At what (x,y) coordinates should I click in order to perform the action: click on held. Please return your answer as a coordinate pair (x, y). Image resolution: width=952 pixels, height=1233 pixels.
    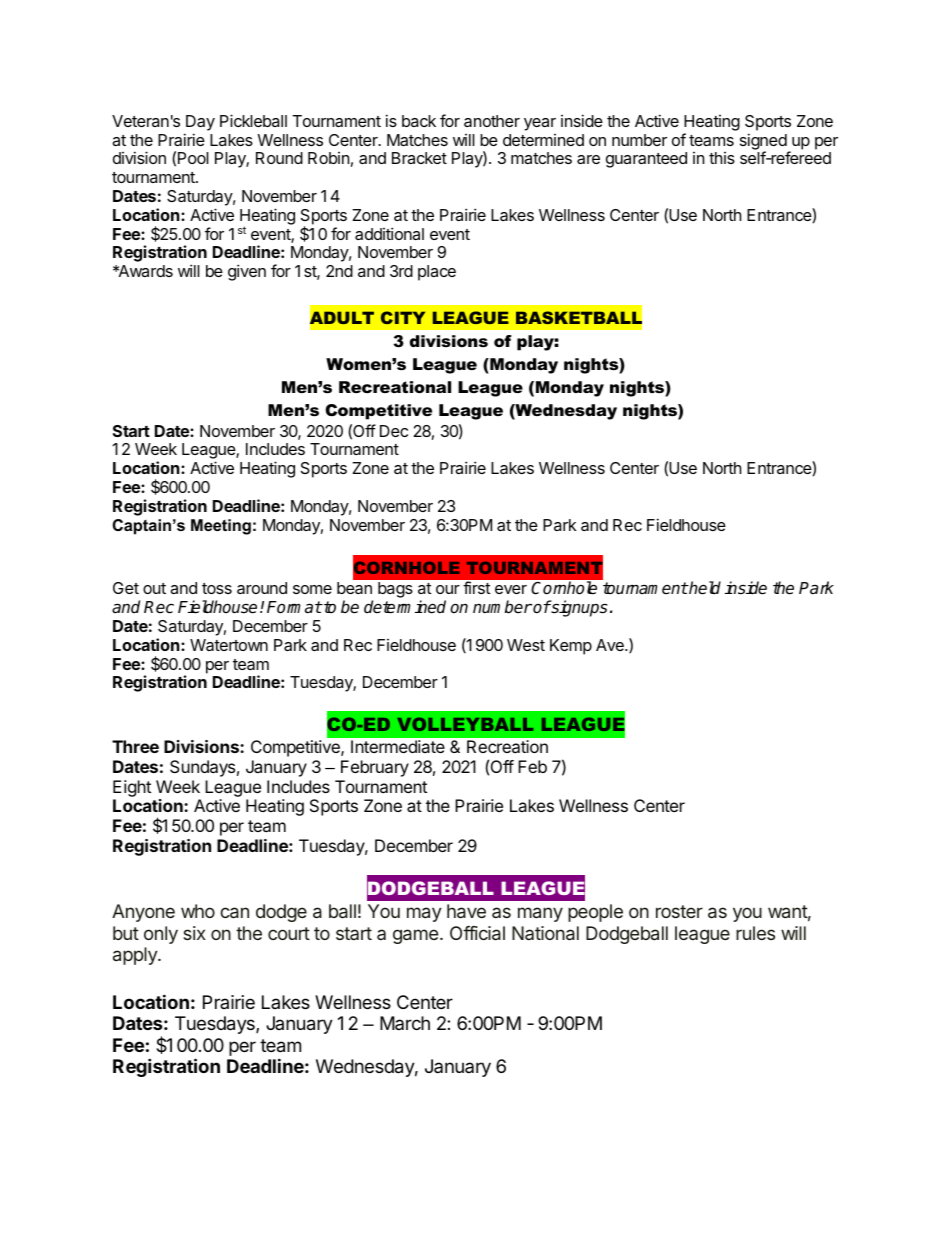
    Looking at the image, I should click on (704, 588).
